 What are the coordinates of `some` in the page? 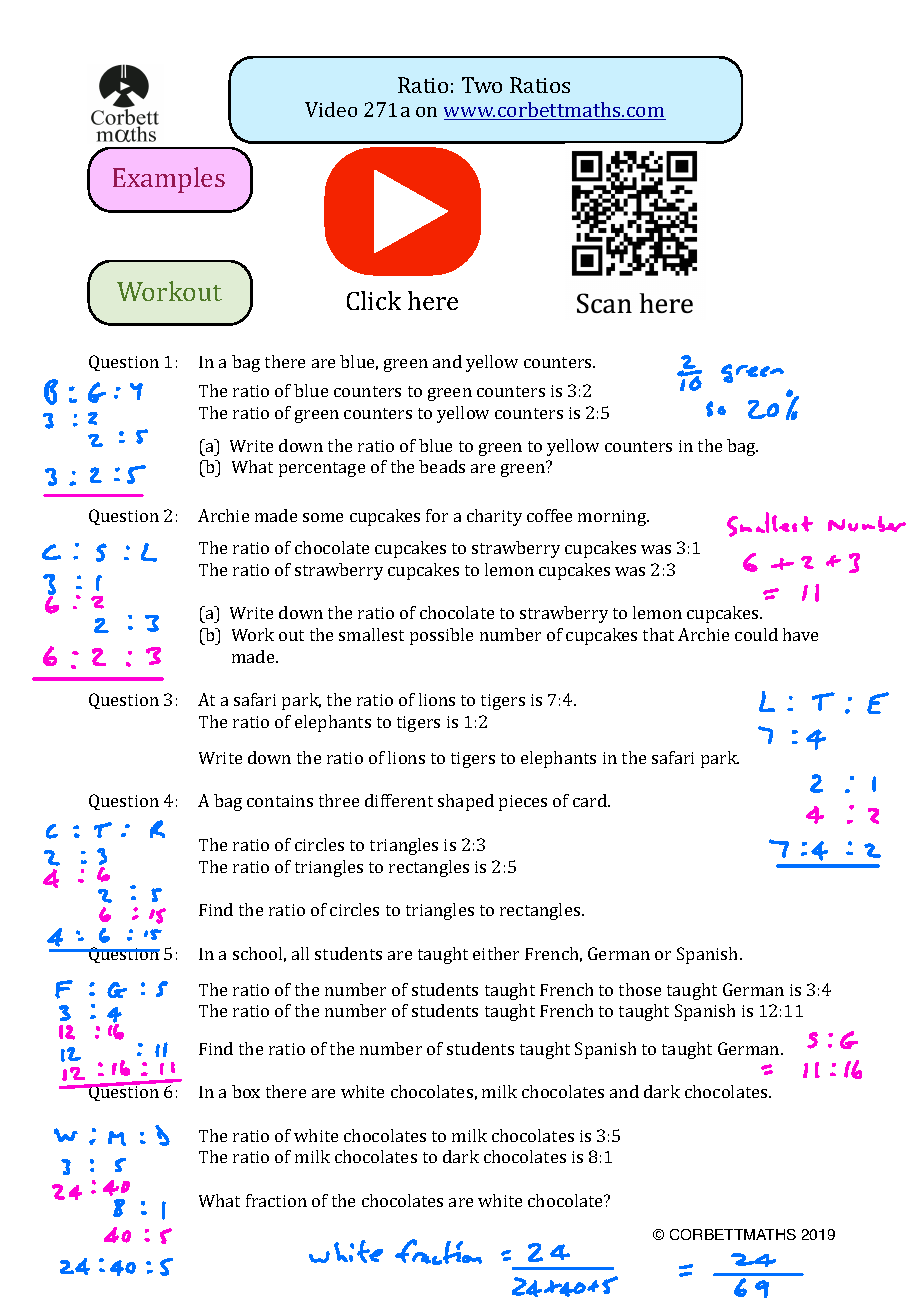 It's located at (323, 517).
